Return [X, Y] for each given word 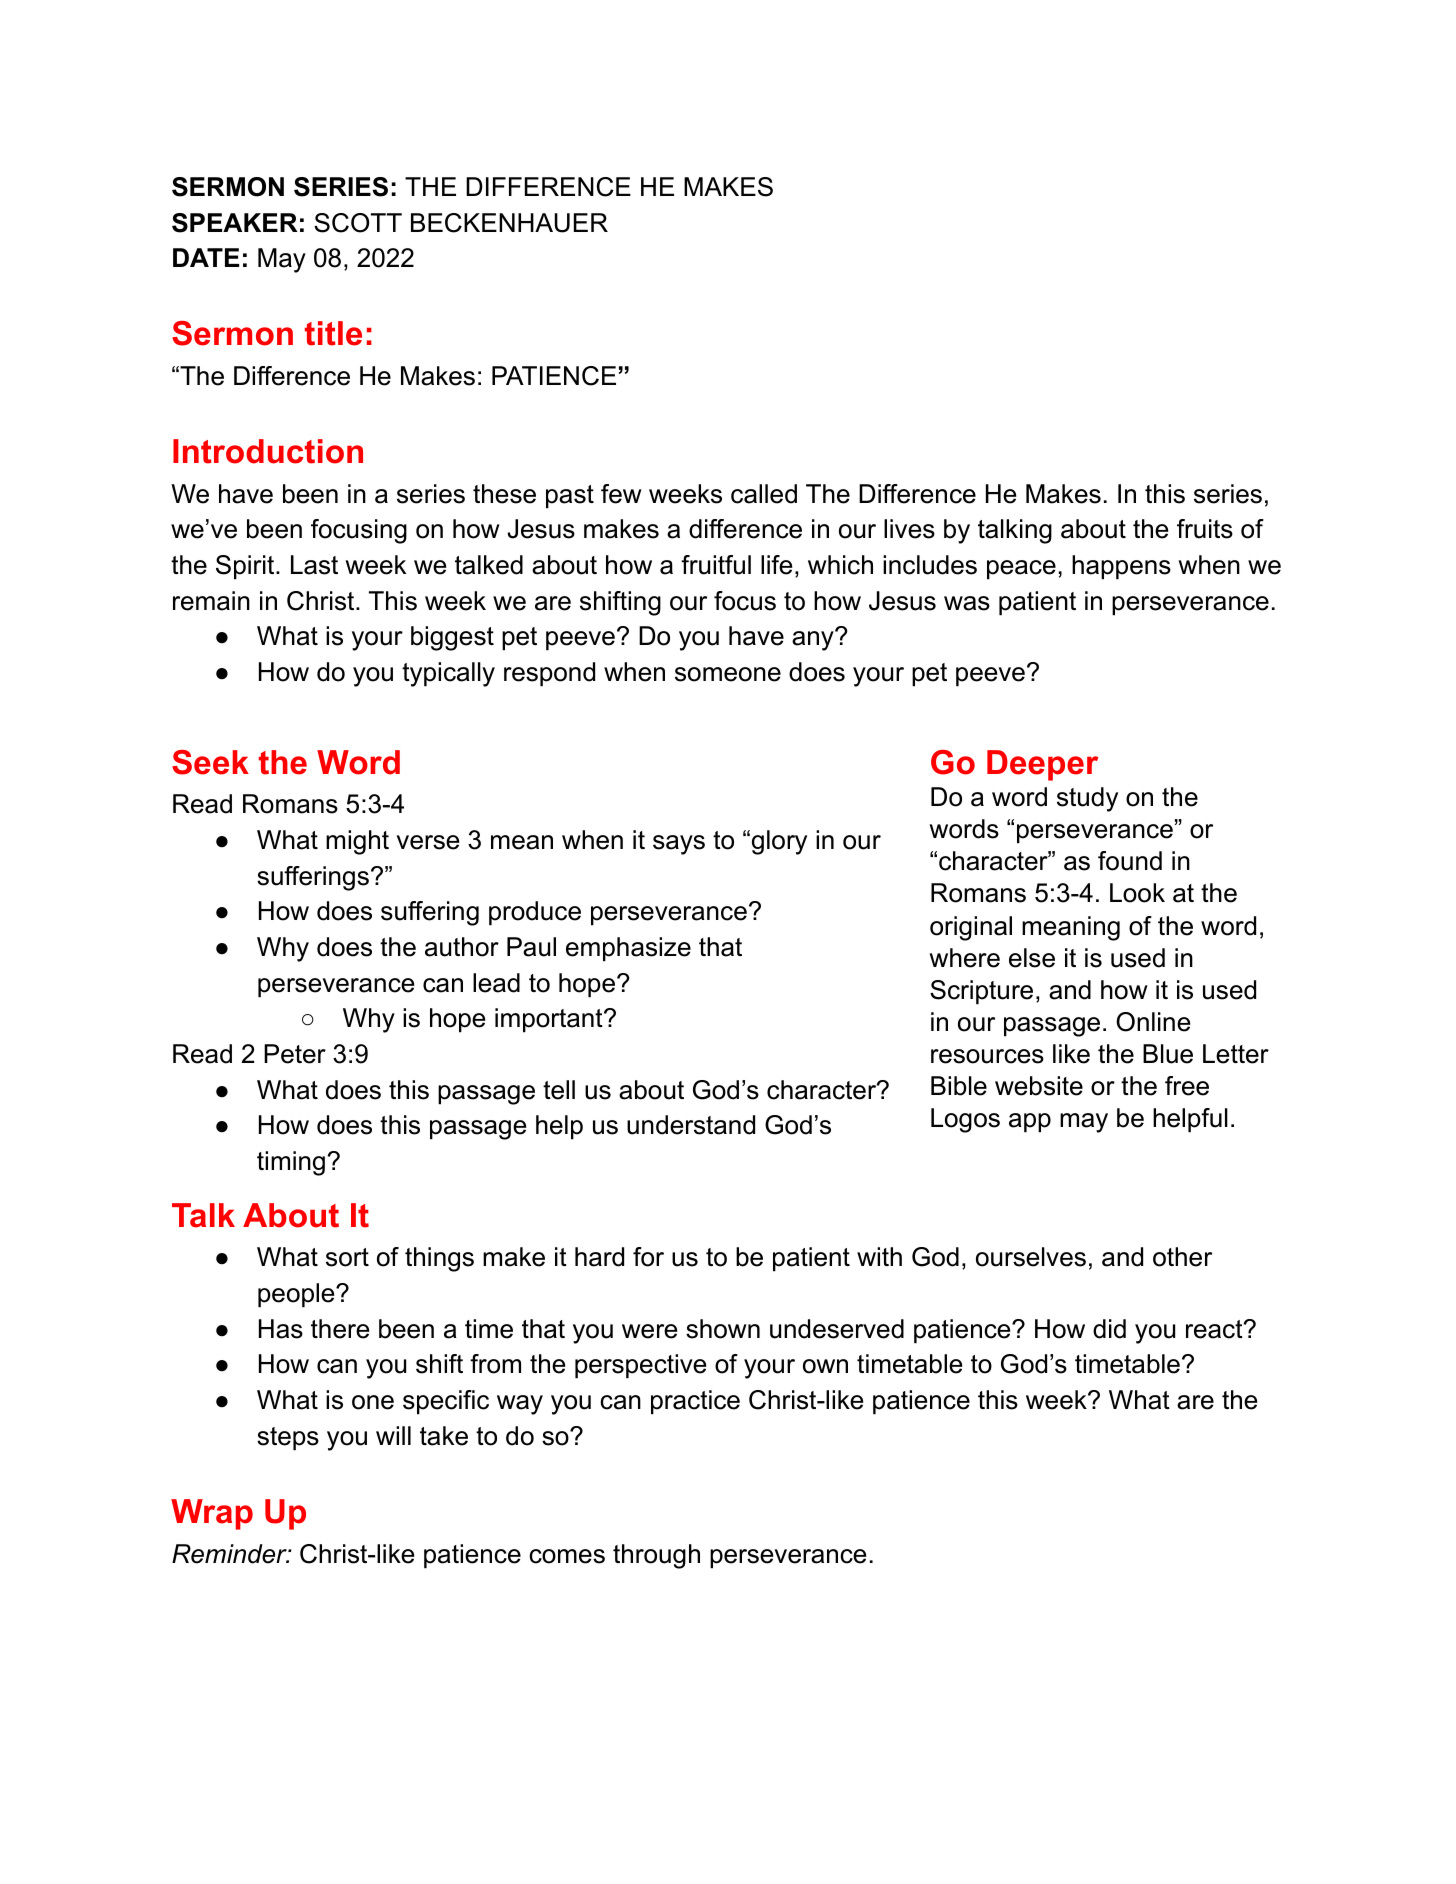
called [764, 494]
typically [448, 674]
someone [728, 674]
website [1039, 1086]
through [656, 1556]
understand [691, 1125]
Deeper [1042, 765]
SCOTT [358, 223]
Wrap [212, 1514]
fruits [1205, 529]
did [1109, 1329]
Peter [295, 1054]
